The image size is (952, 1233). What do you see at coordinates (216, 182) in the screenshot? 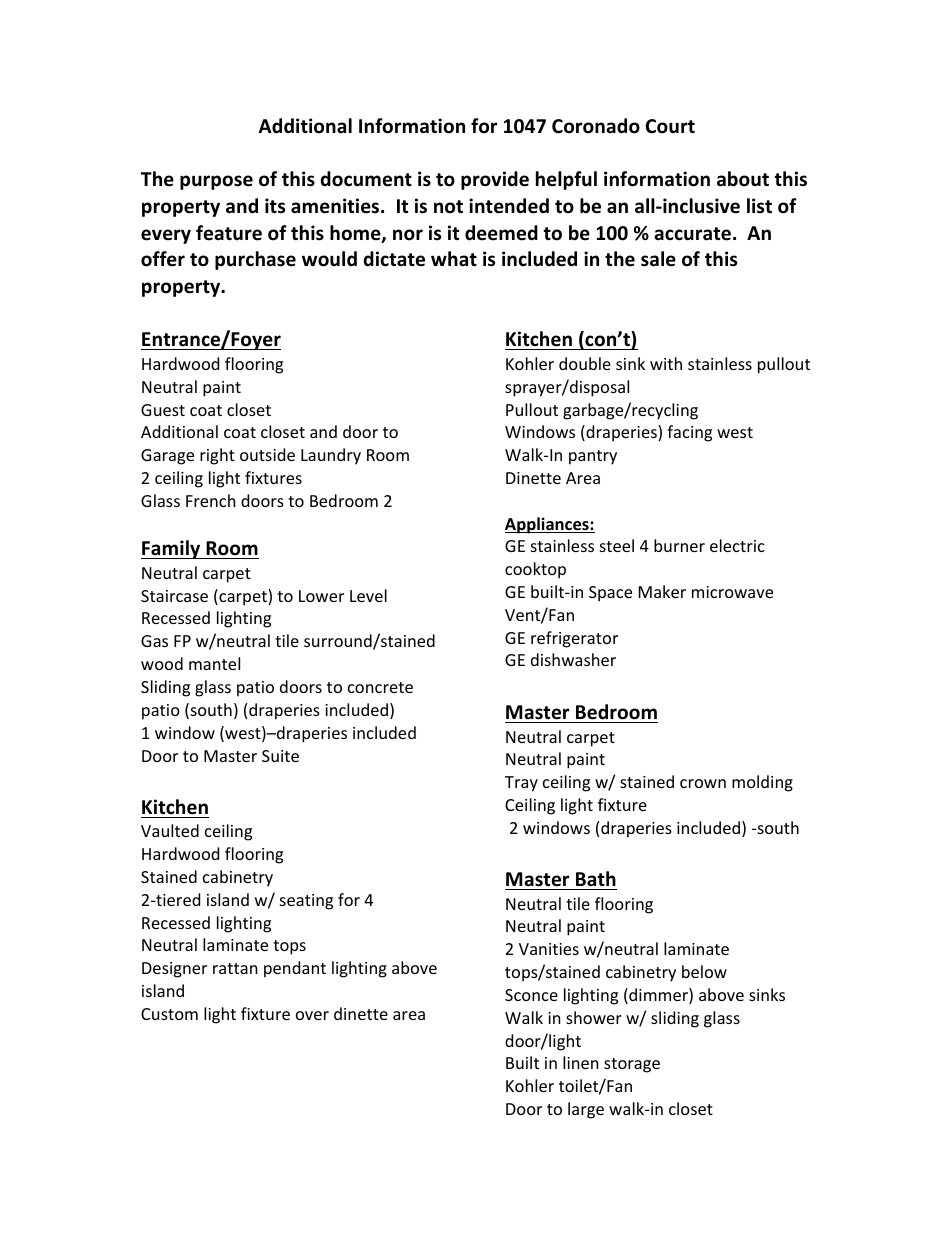
I see `purpose` at bounding box center [216, 182].
